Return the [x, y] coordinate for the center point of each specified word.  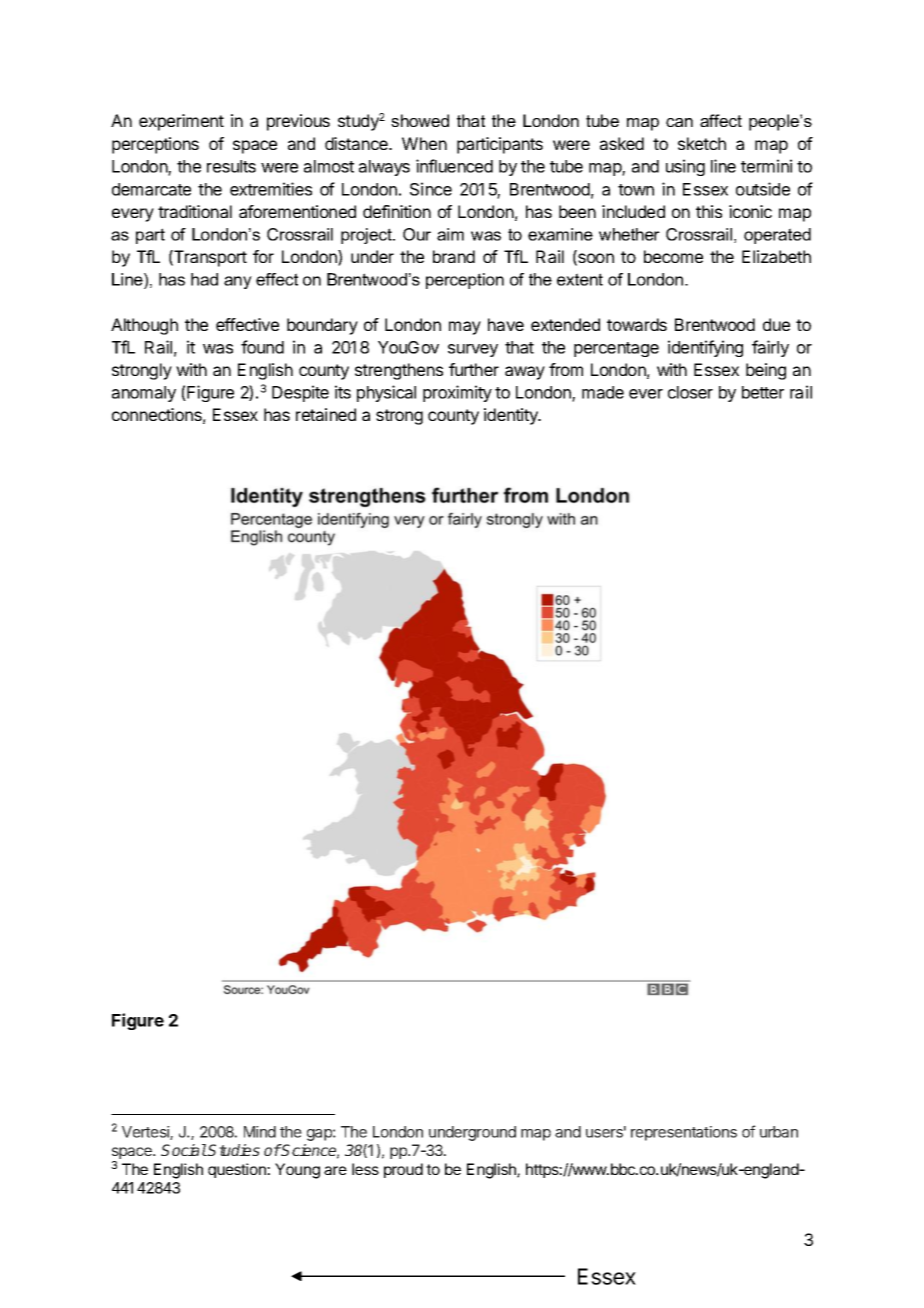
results [231, 166]
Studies [233, 1150]
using [685, 167]
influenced [454, 166]
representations [684, 1133]
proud [403, 1170]
